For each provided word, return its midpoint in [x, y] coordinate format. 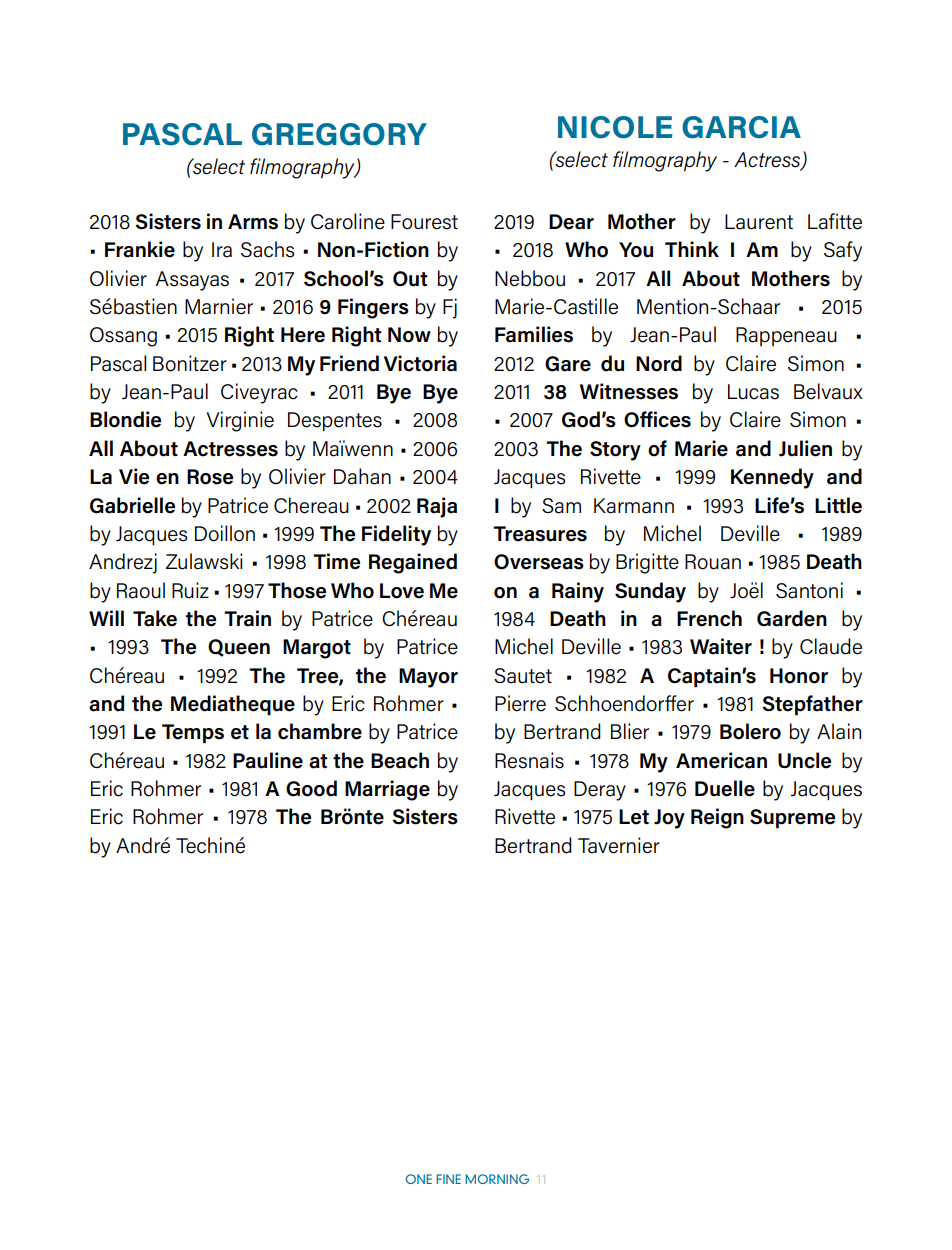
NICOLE [615, 127]
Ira [222, 250]
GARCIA [741, 127]
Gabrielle [132, 505]
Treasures [540, 534]
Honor [799, 676]
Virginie [240, 421]
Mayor [428, 678]
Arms [253, 222]
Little [838, 505]
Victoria [420, 363]
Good [311, 788]
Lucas [753, 392]
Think [692, 249]
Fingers [373, 308]
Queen [239, 648]
